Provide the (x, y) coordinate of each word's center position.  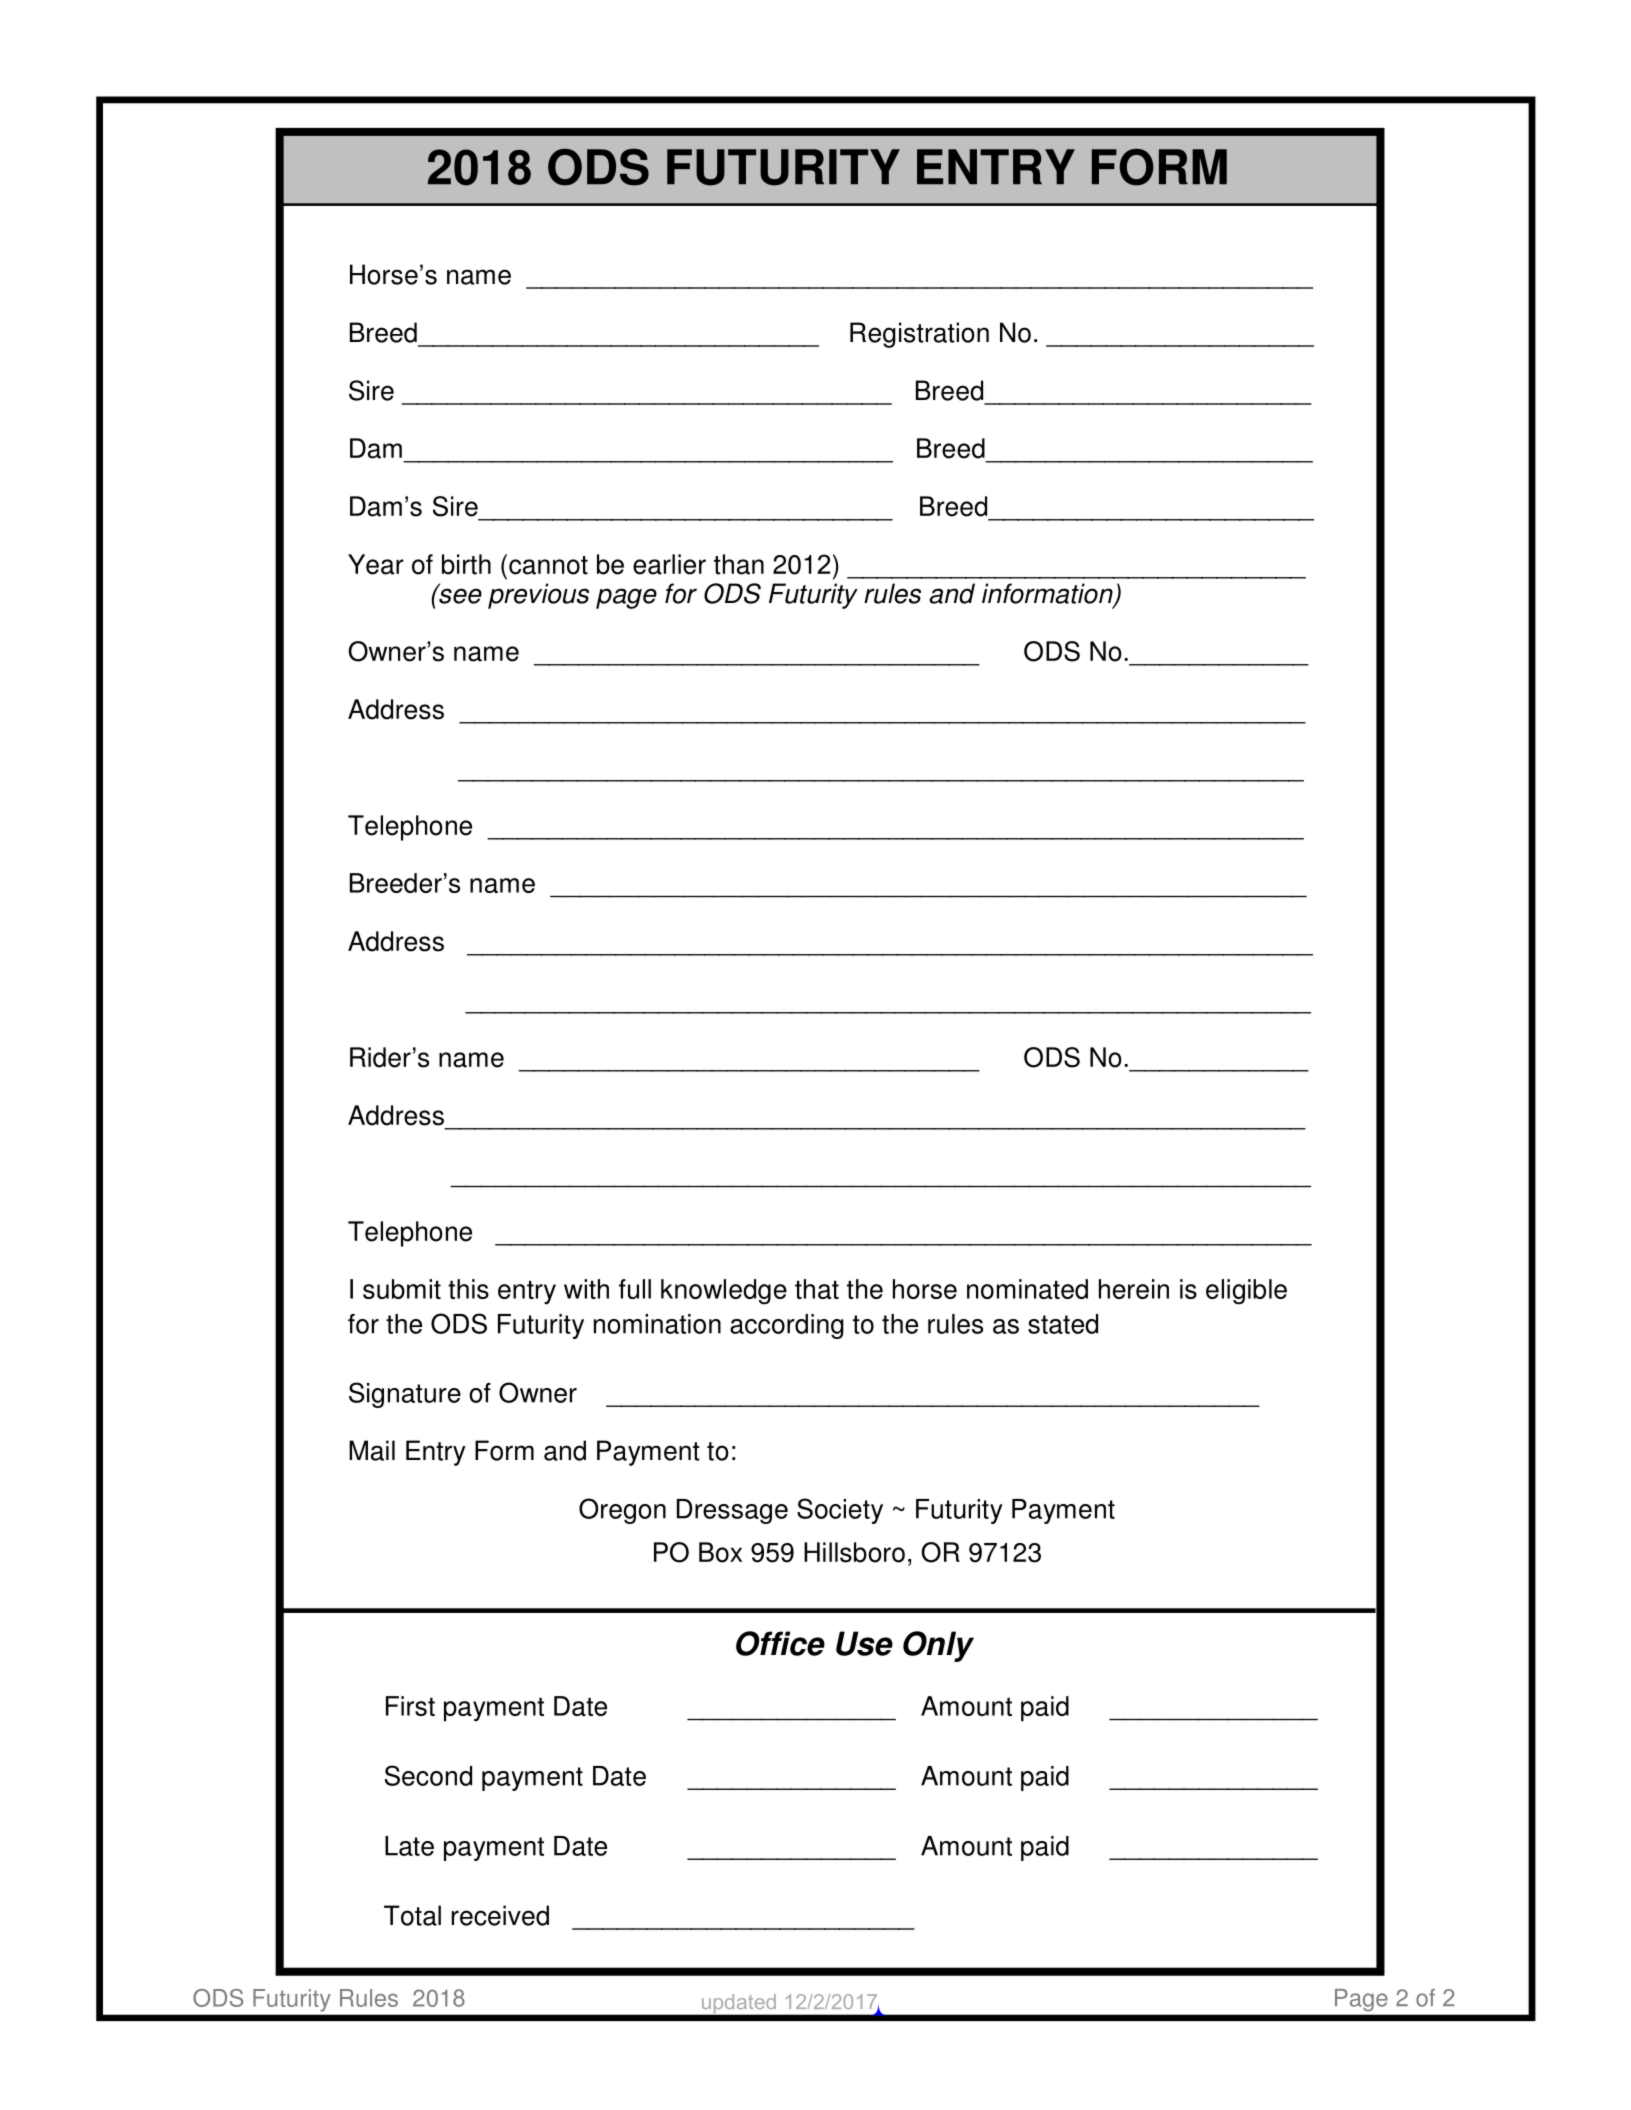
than (739, 564)
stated (1063, 1324)
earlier (669, 564)
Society (840, 1511)
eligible (1246, 1292)
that (817, 1289)
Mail (372, 1450)
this (468, 1289)
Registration (919, 335)
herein (1134, 1289)
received (500, 1915)
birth (466, 564)
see (459, 595)
